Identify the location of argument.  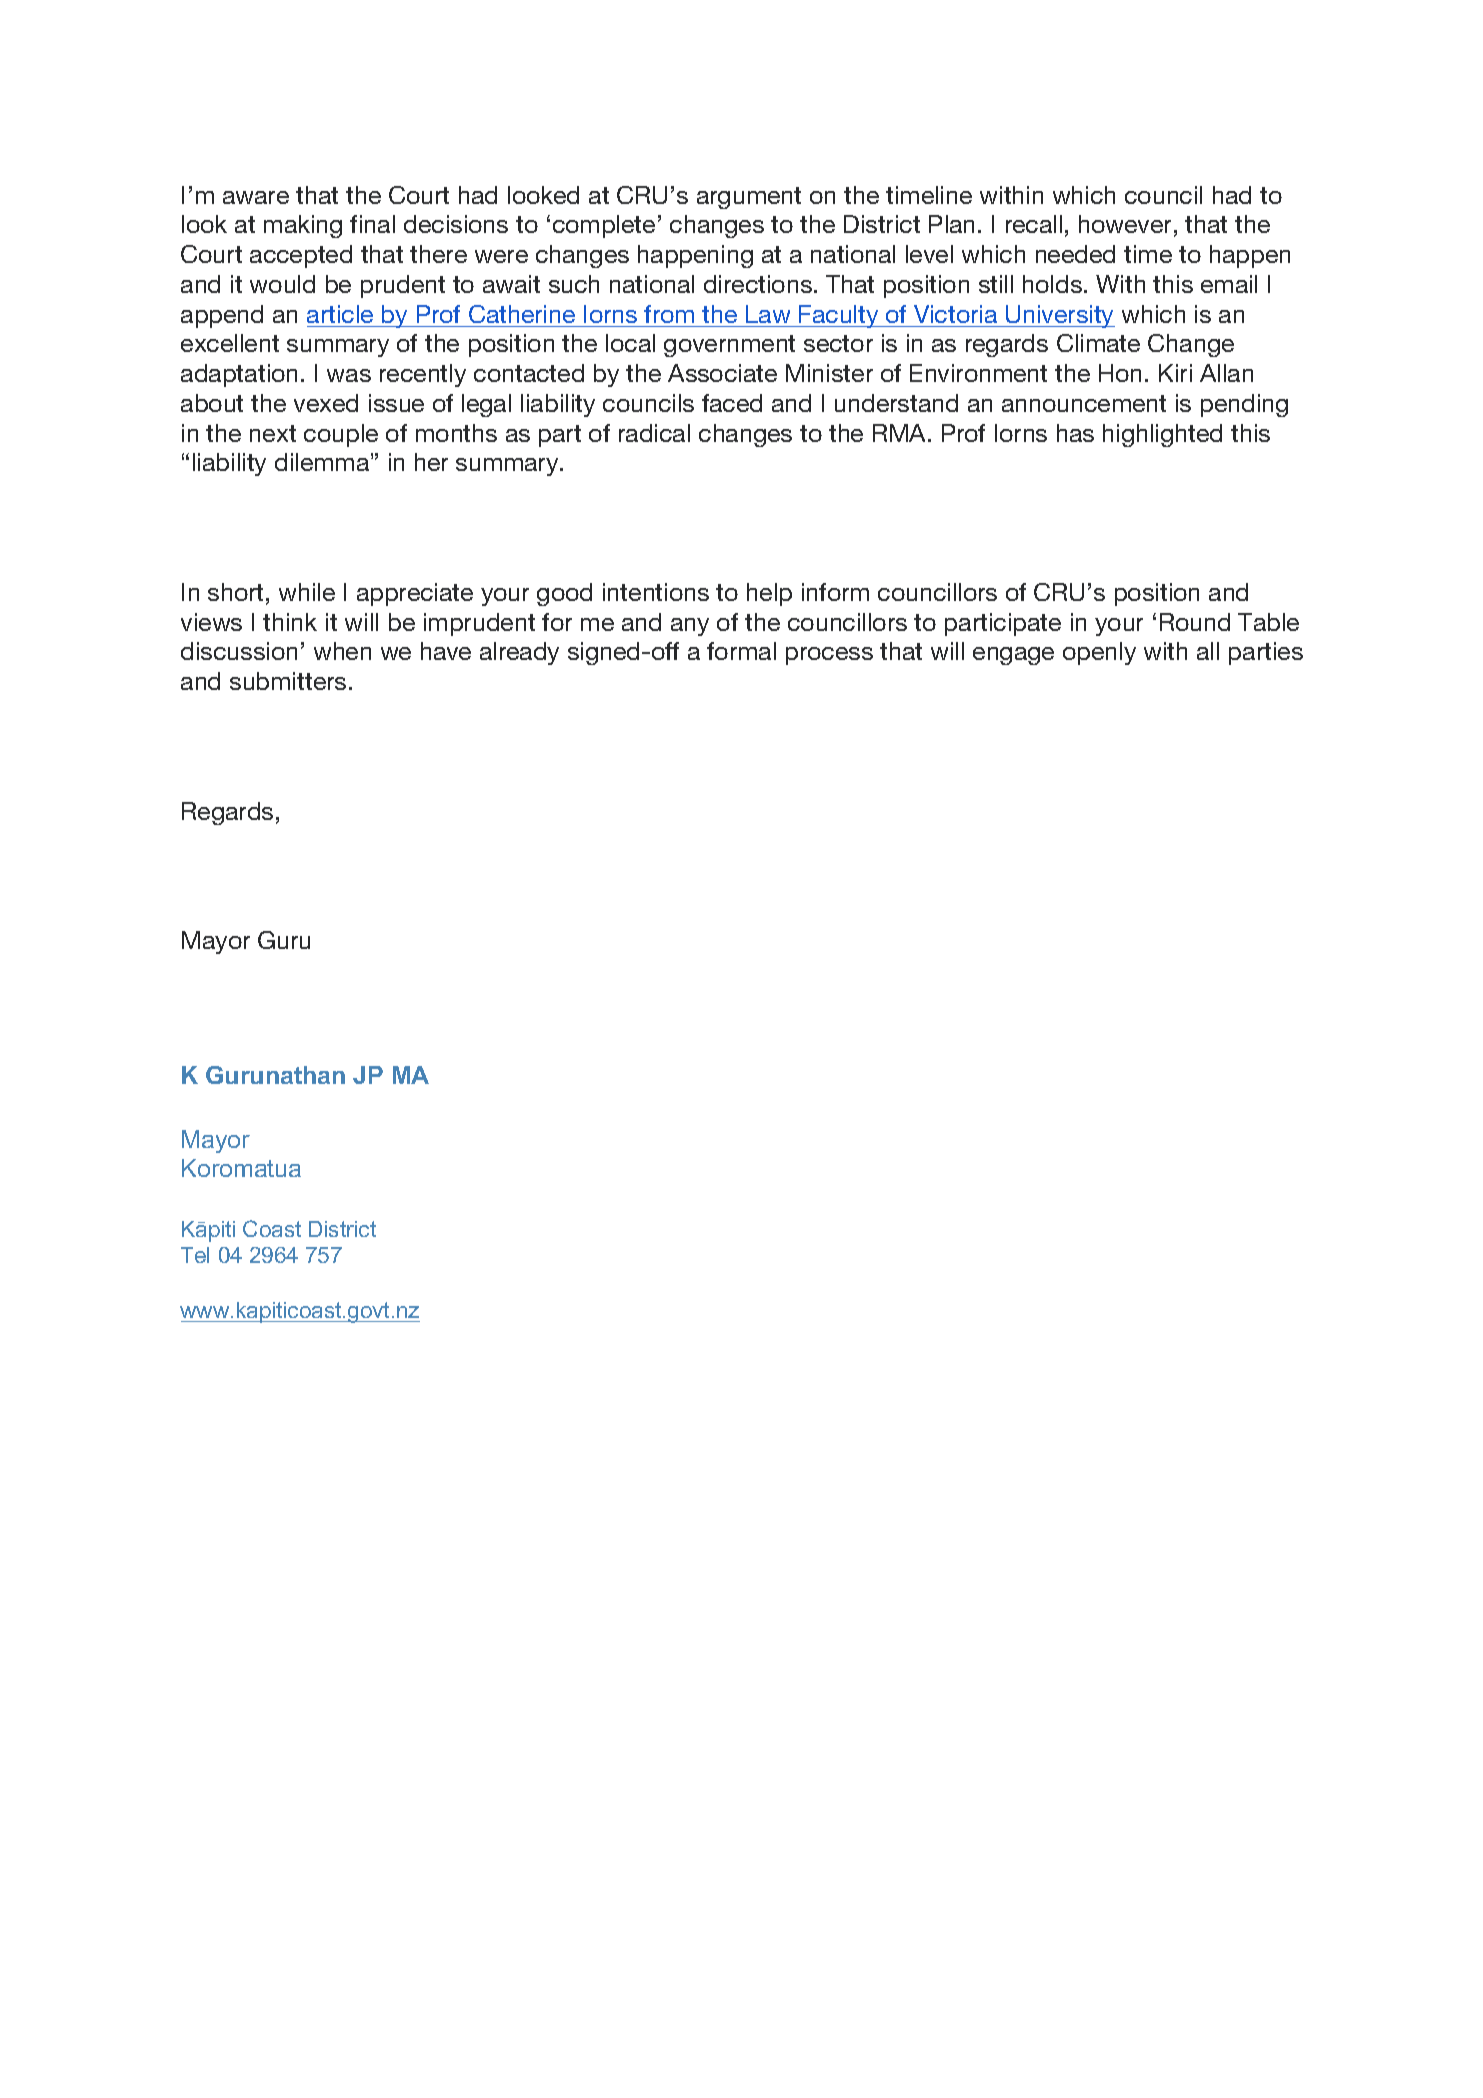
(749, 198).
